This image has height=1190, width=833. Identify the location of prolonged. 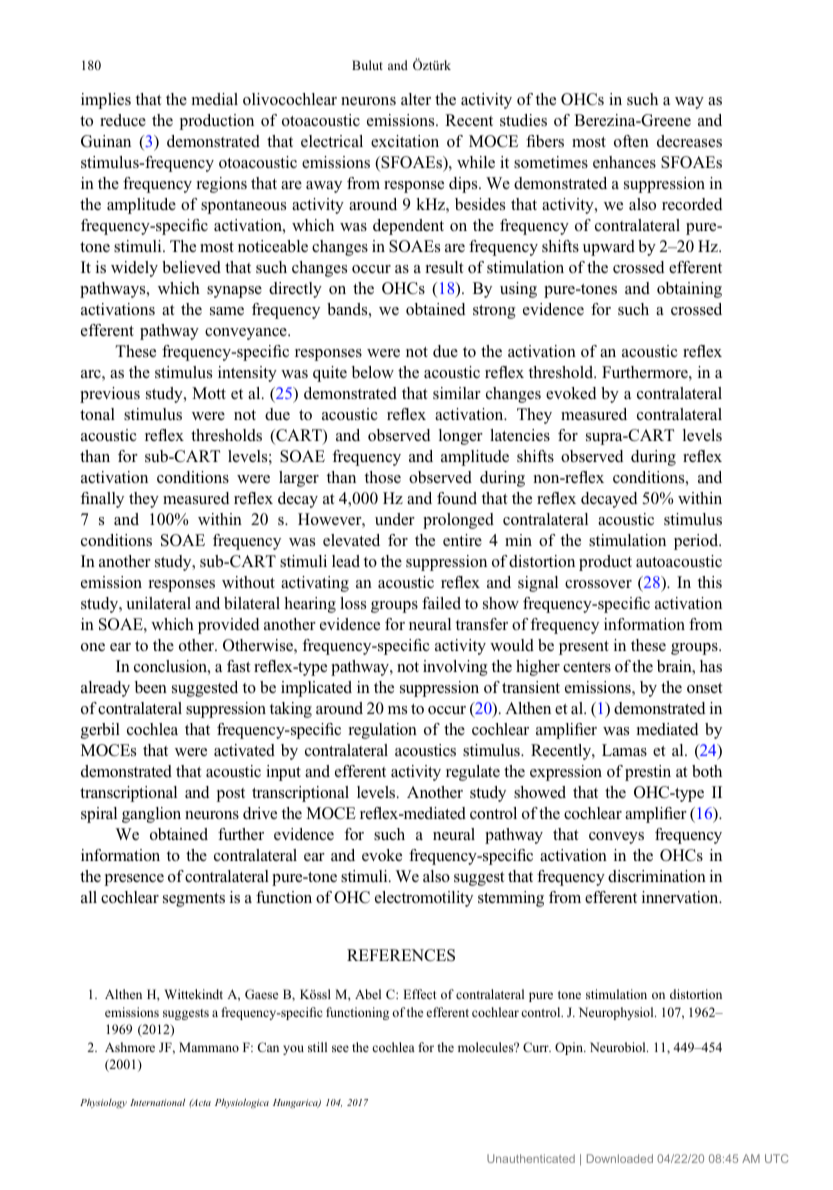
(458, 521).
